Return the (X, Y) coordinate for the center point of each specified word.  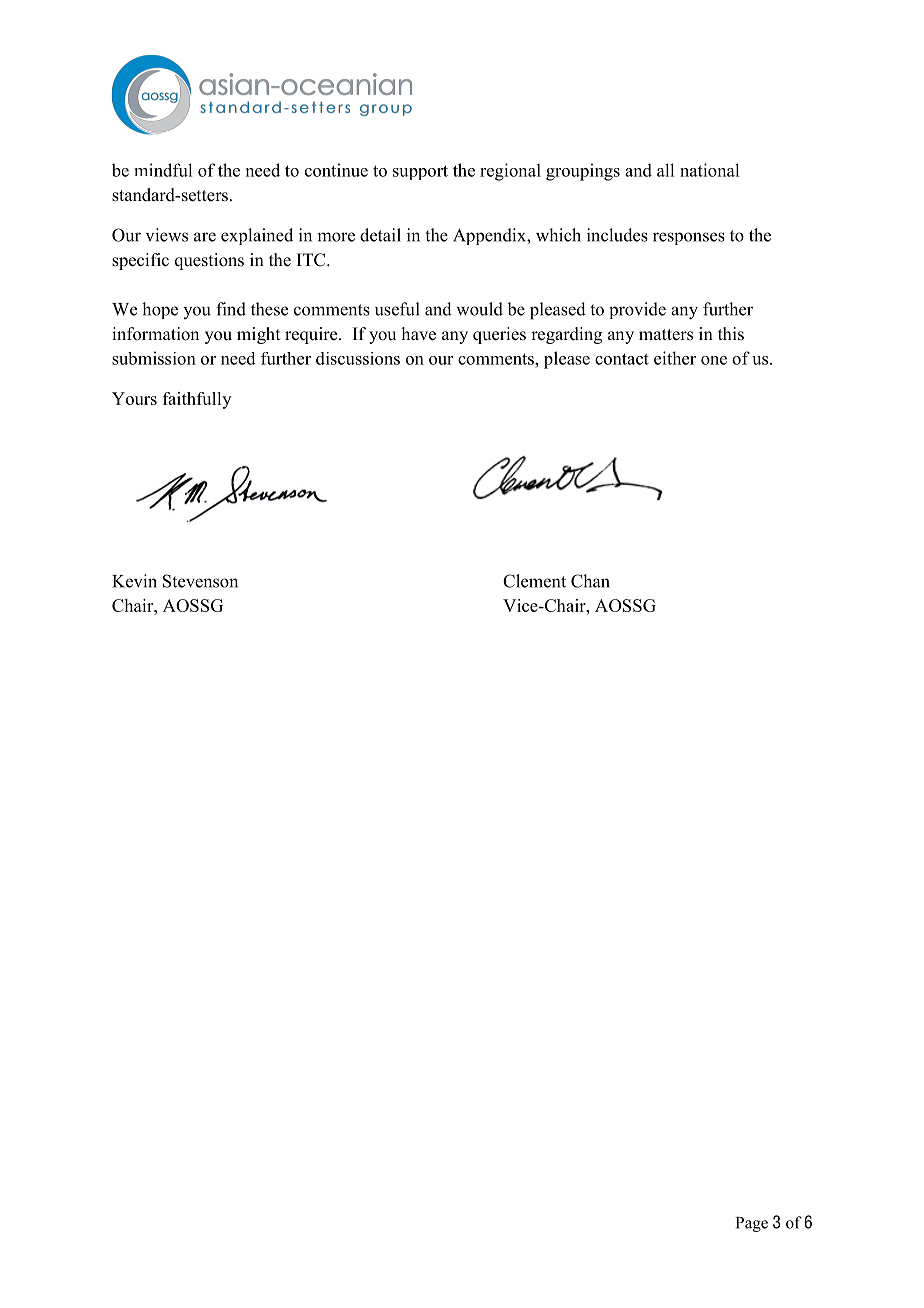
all (665, 170)
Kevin (134, 581)
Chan (590, 581)
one (714, 360)
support (420, 172)
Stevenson (200, 581)
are (205, 237)
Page (752, 1224)
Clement (534, 581)
